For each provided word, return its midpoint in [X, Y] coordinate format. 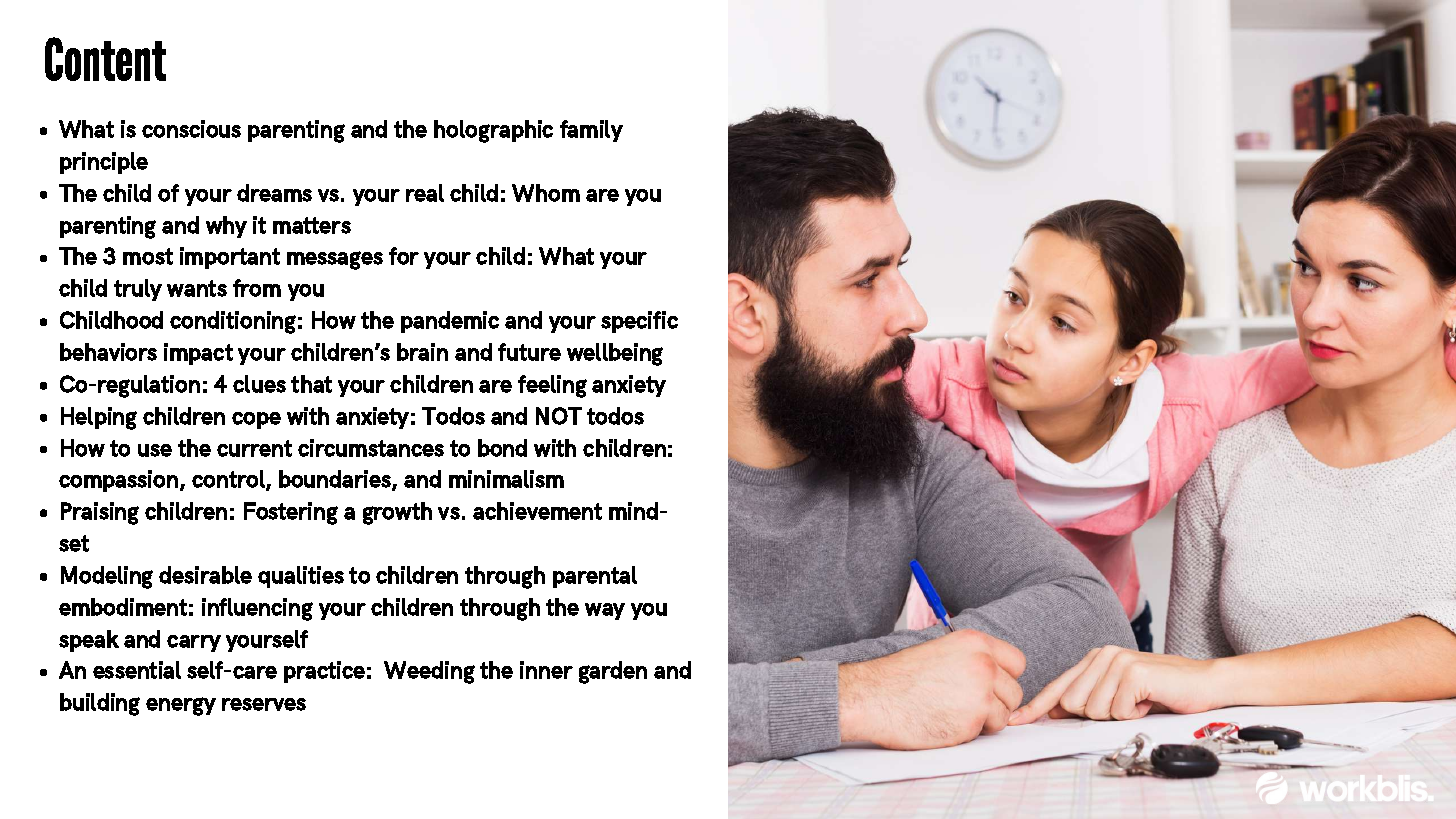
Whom [546, 193]
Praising [100, 513]
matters [312, 225]
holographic [493, 131]
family [591, 131]
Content [105, 59]
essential [137, 670]
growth [397, 513]
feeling [552, 386]
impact [198, 354]
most [148, 256]
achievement [537, 511]
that [311, 384]
